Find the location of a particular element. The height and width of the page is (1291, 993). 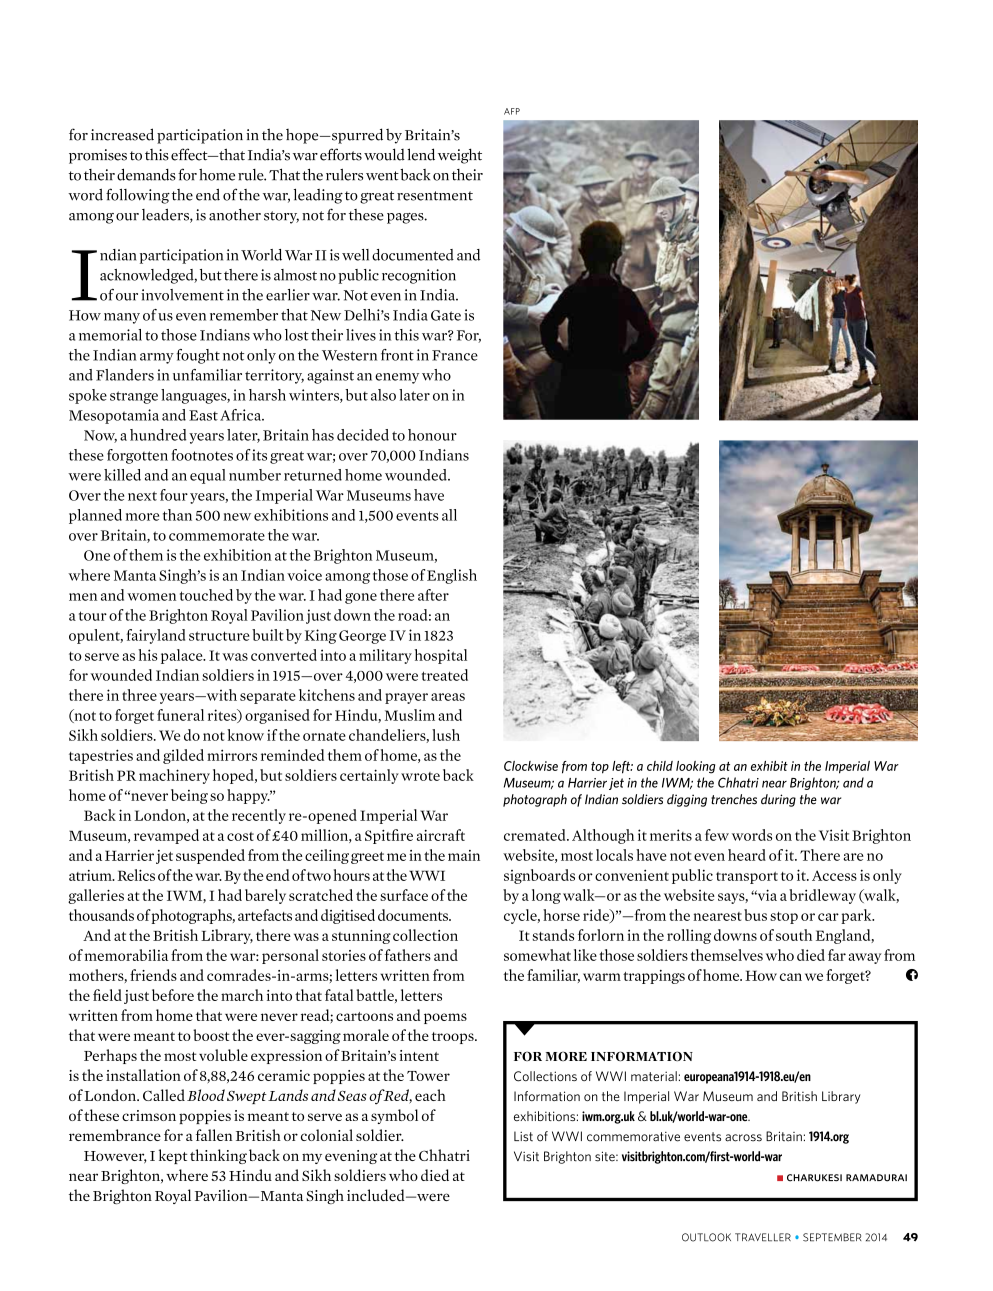

weight is located at coordinates (460, 156).
